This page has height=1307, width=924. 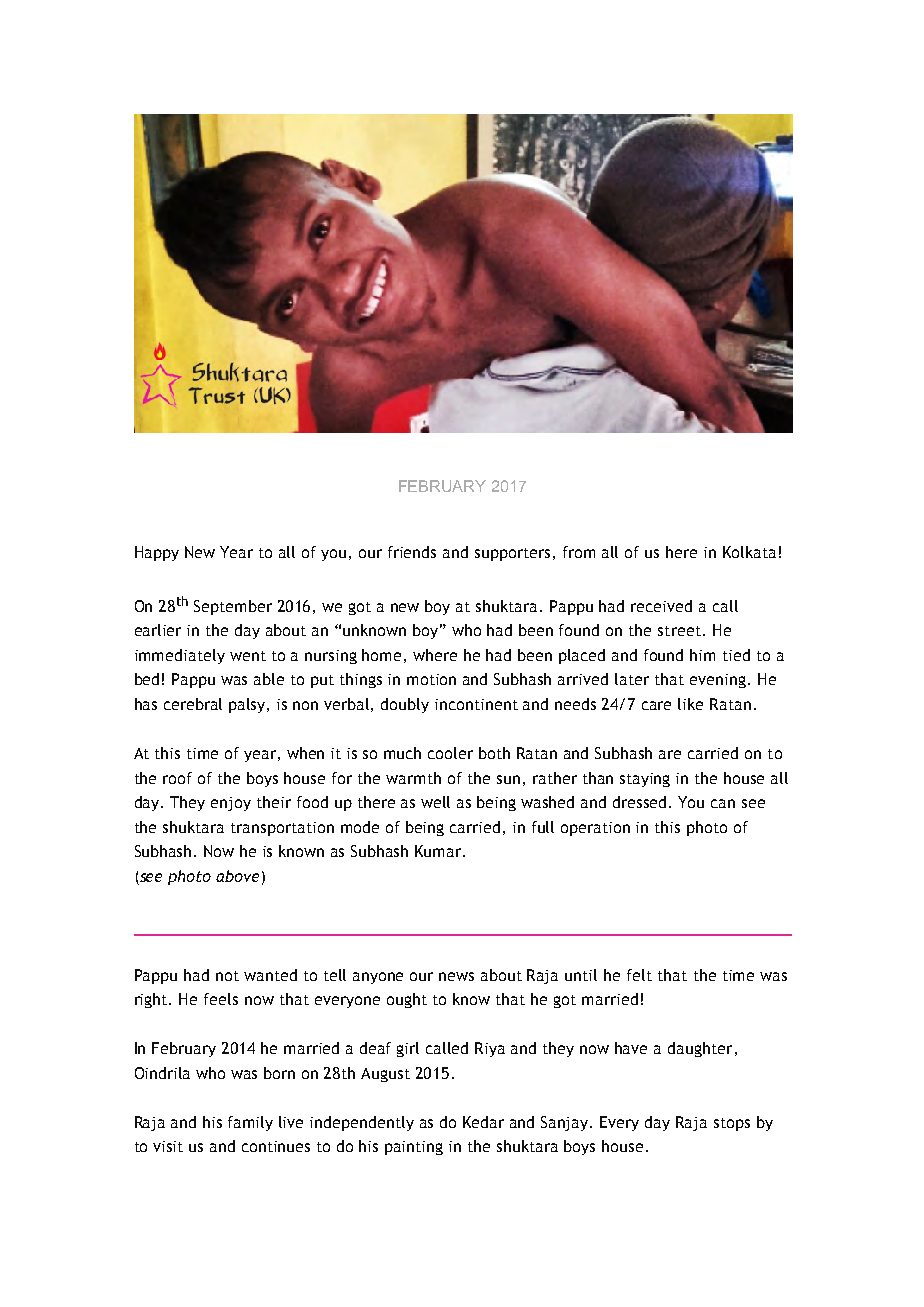 I want to click on received, so click(x=661, y=606).
